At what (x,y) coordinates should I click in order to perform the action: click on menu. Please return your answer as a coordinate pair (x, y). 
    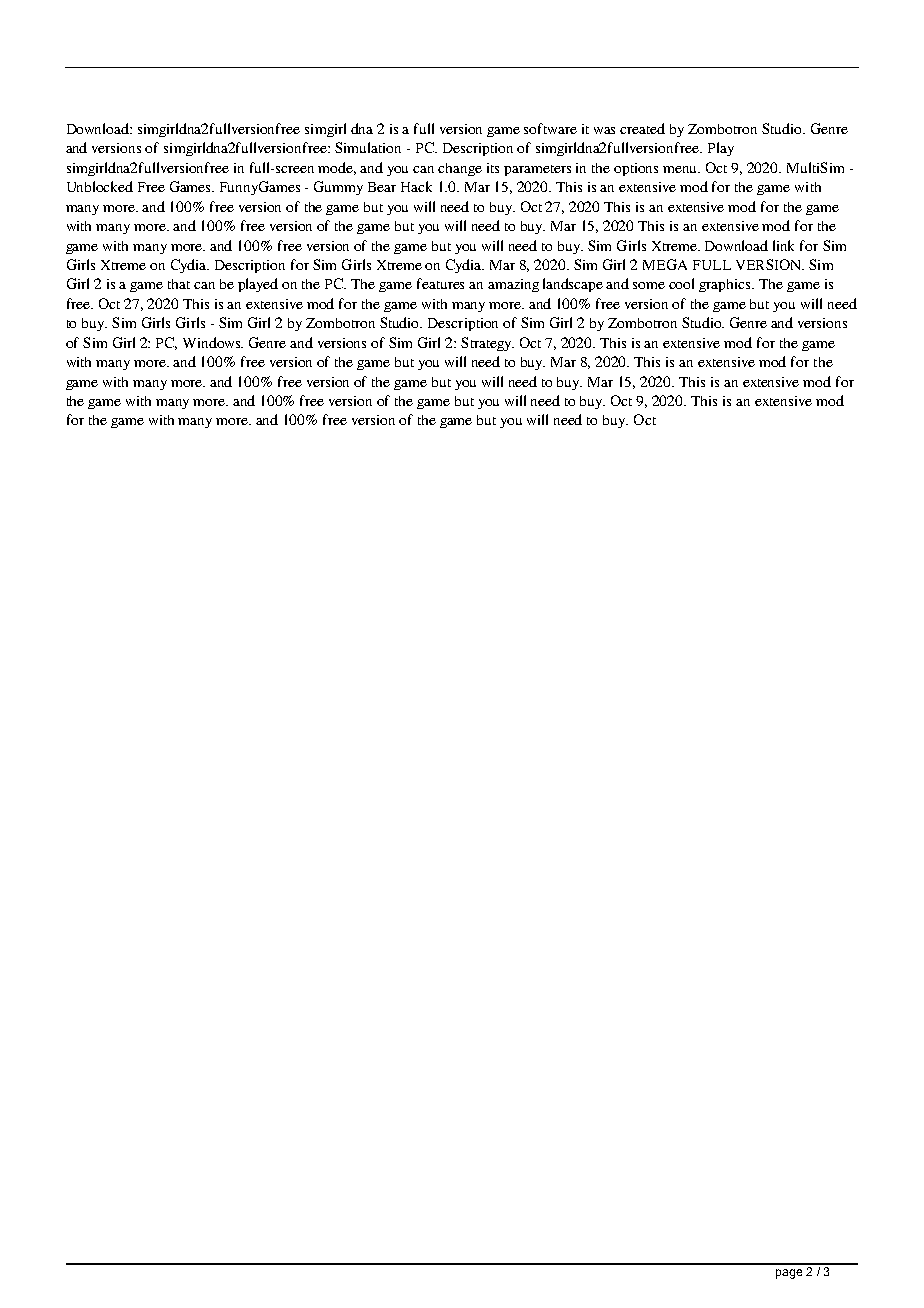
    Looking at the image, I should click on (681, 169).
